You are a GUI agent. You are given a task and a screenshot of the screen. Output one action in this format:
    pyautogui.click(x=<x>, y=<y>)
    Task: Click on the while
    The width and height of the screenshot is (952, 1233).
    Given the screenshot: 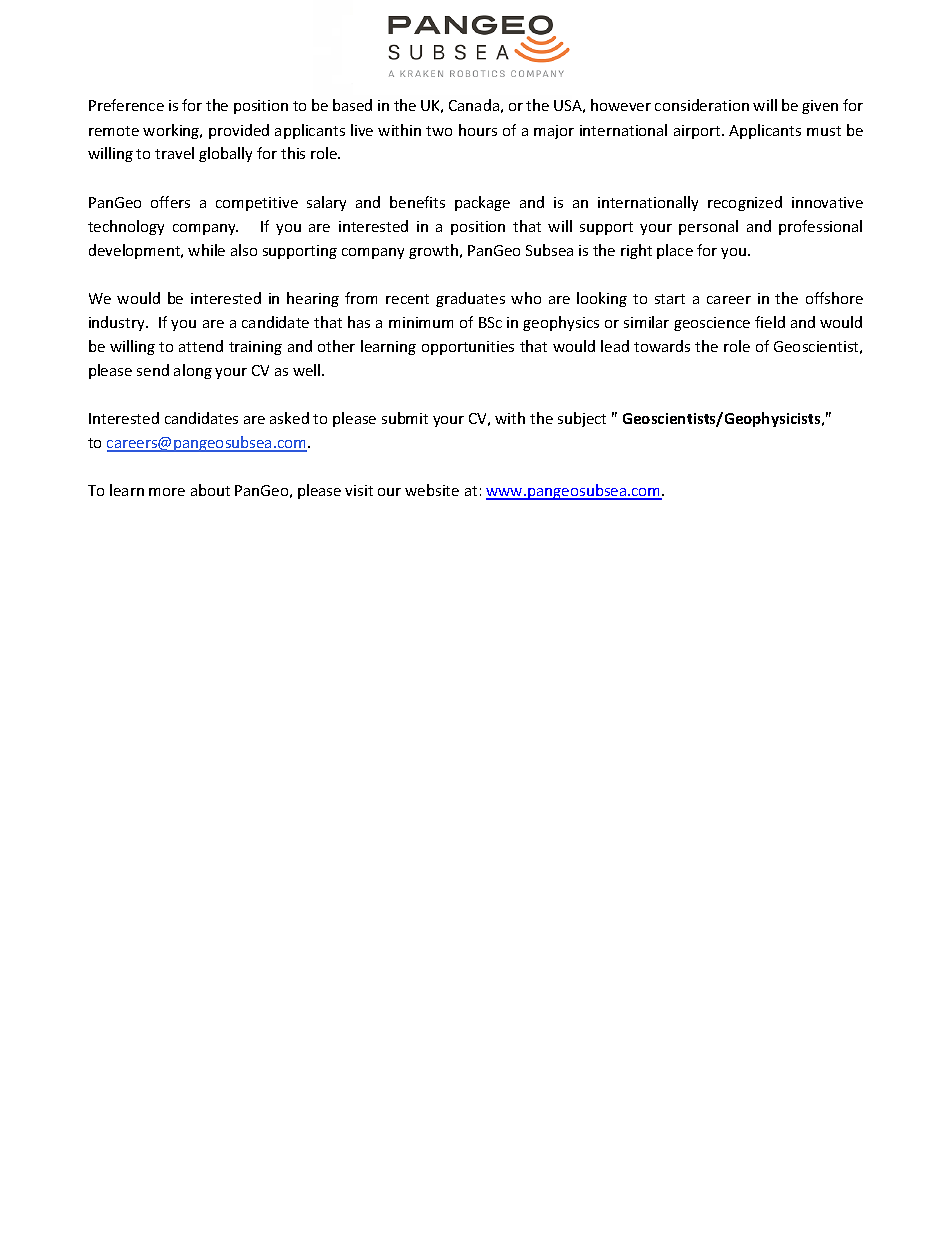 What is the action you would take?
    pyautogui.click(x=206, y=250)
